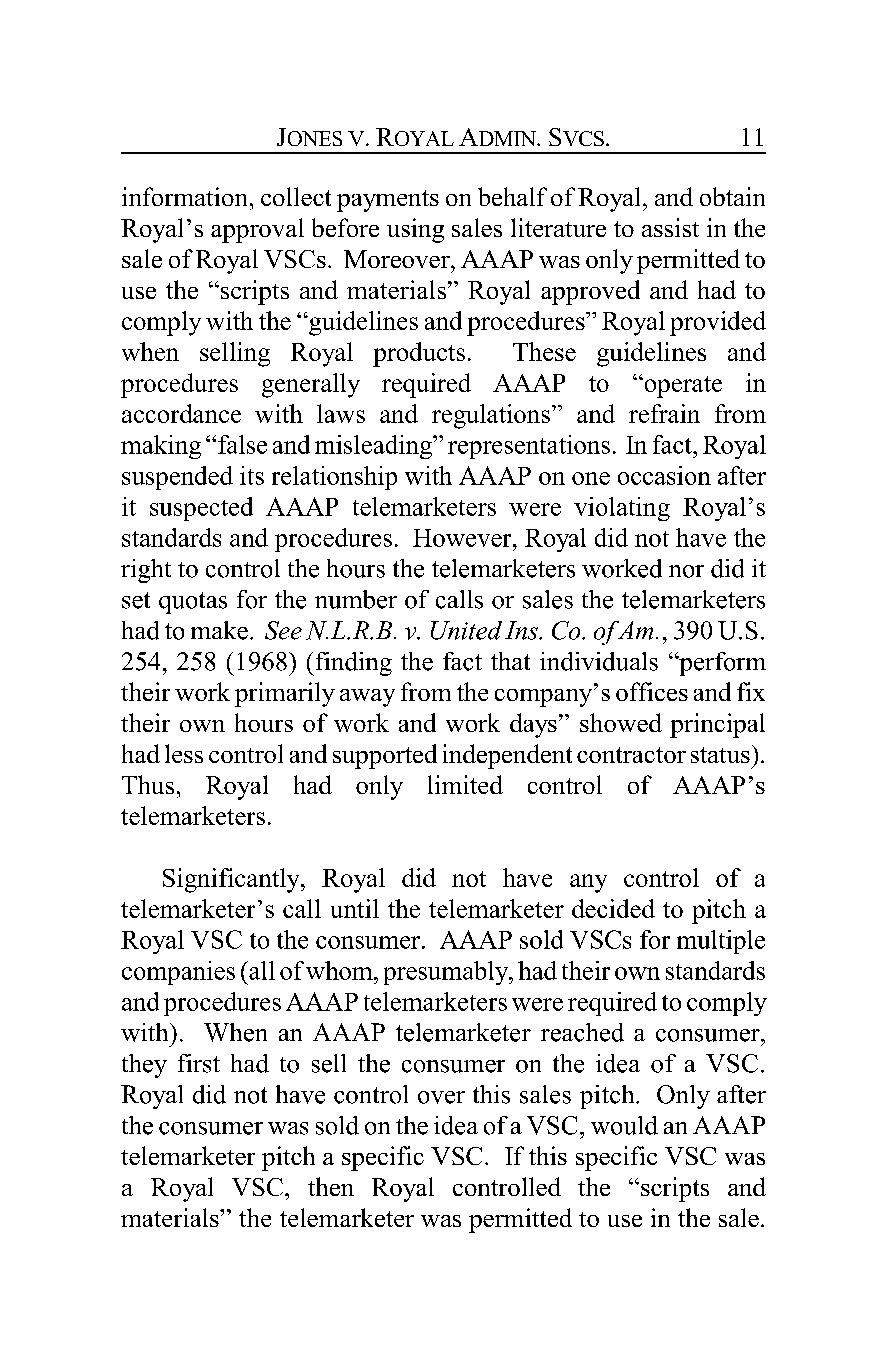 The height and width of the document is (1372, 887). I want to click on Significantly, so click(232, 880).
